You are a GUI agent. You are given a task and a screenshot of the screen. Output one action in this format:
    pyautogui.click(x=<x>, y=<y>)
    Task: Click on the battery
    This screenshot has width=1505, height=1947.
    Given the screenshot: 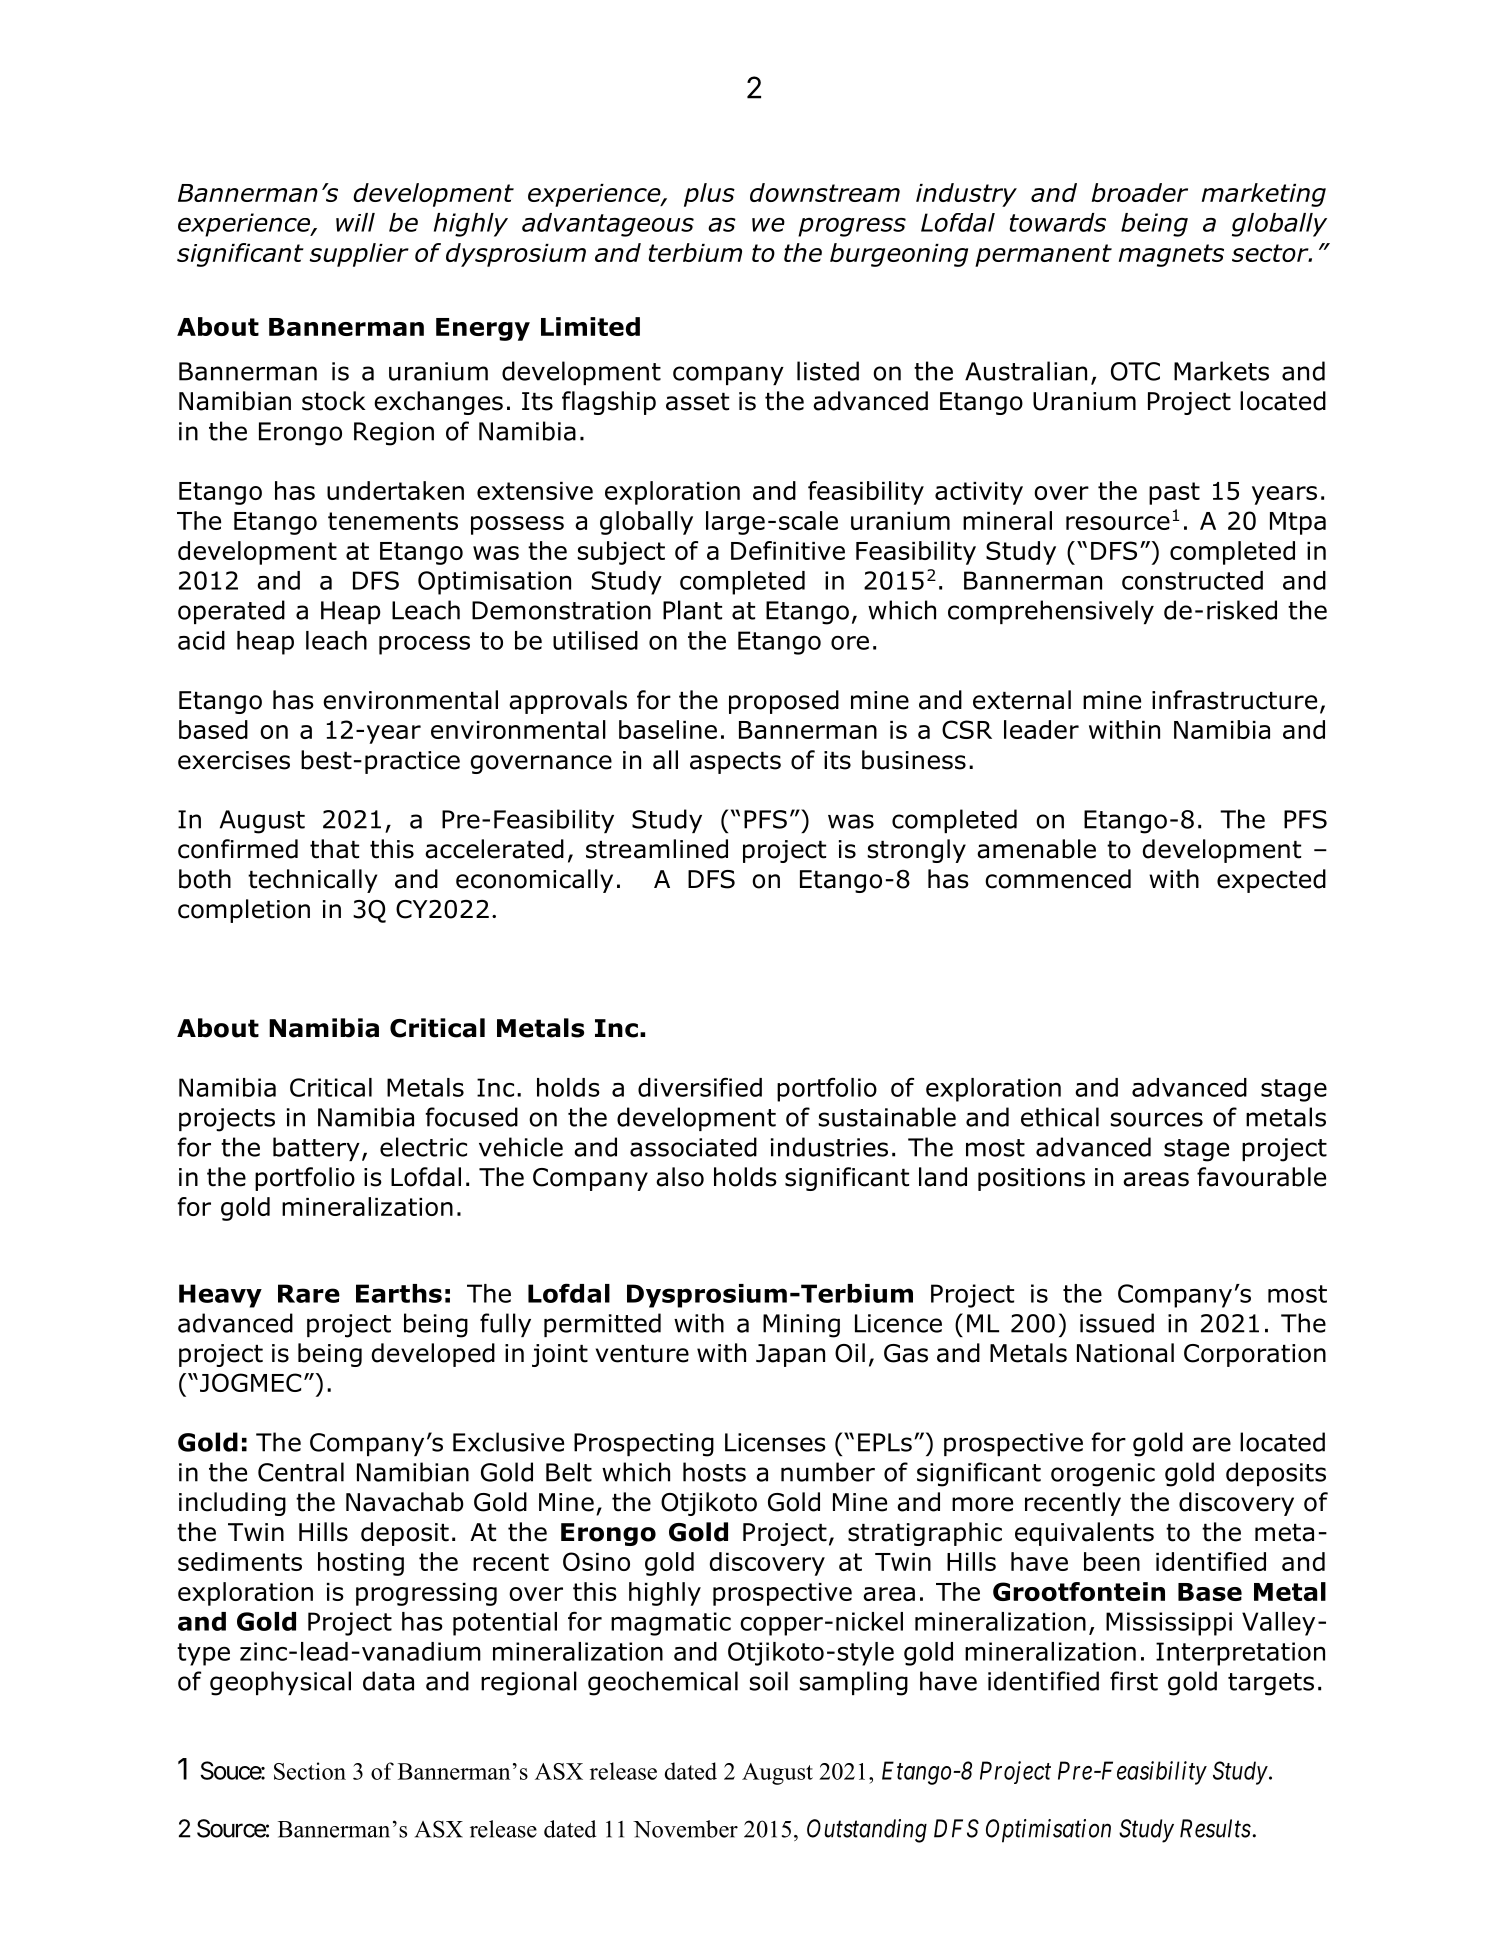 What is the action you would take?
    pyautogui.click(x=316, y=1149)
